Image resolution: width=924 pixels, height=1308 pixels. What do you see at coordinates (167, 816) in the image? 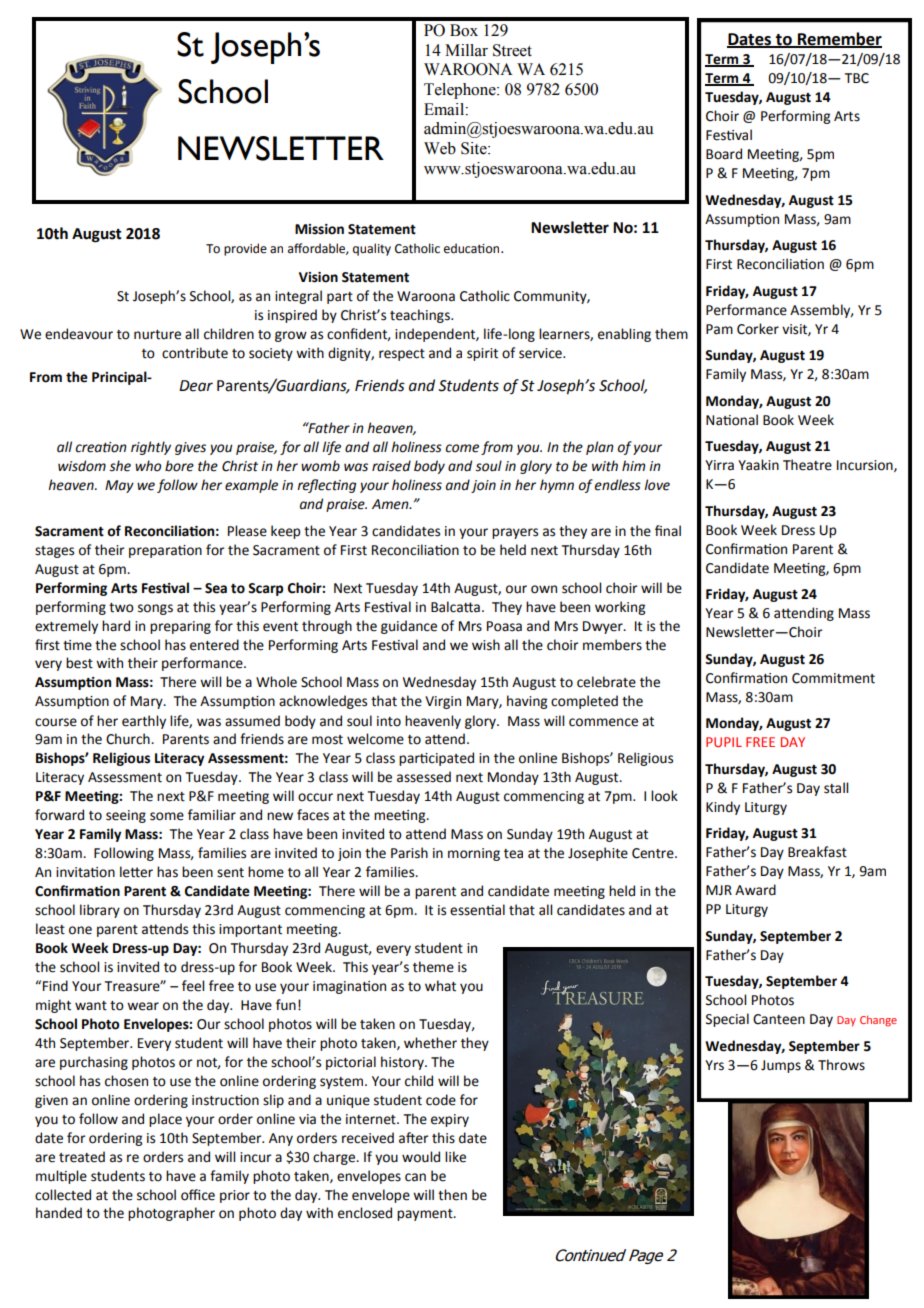
I see `some` at bounding box center [167, 816].
